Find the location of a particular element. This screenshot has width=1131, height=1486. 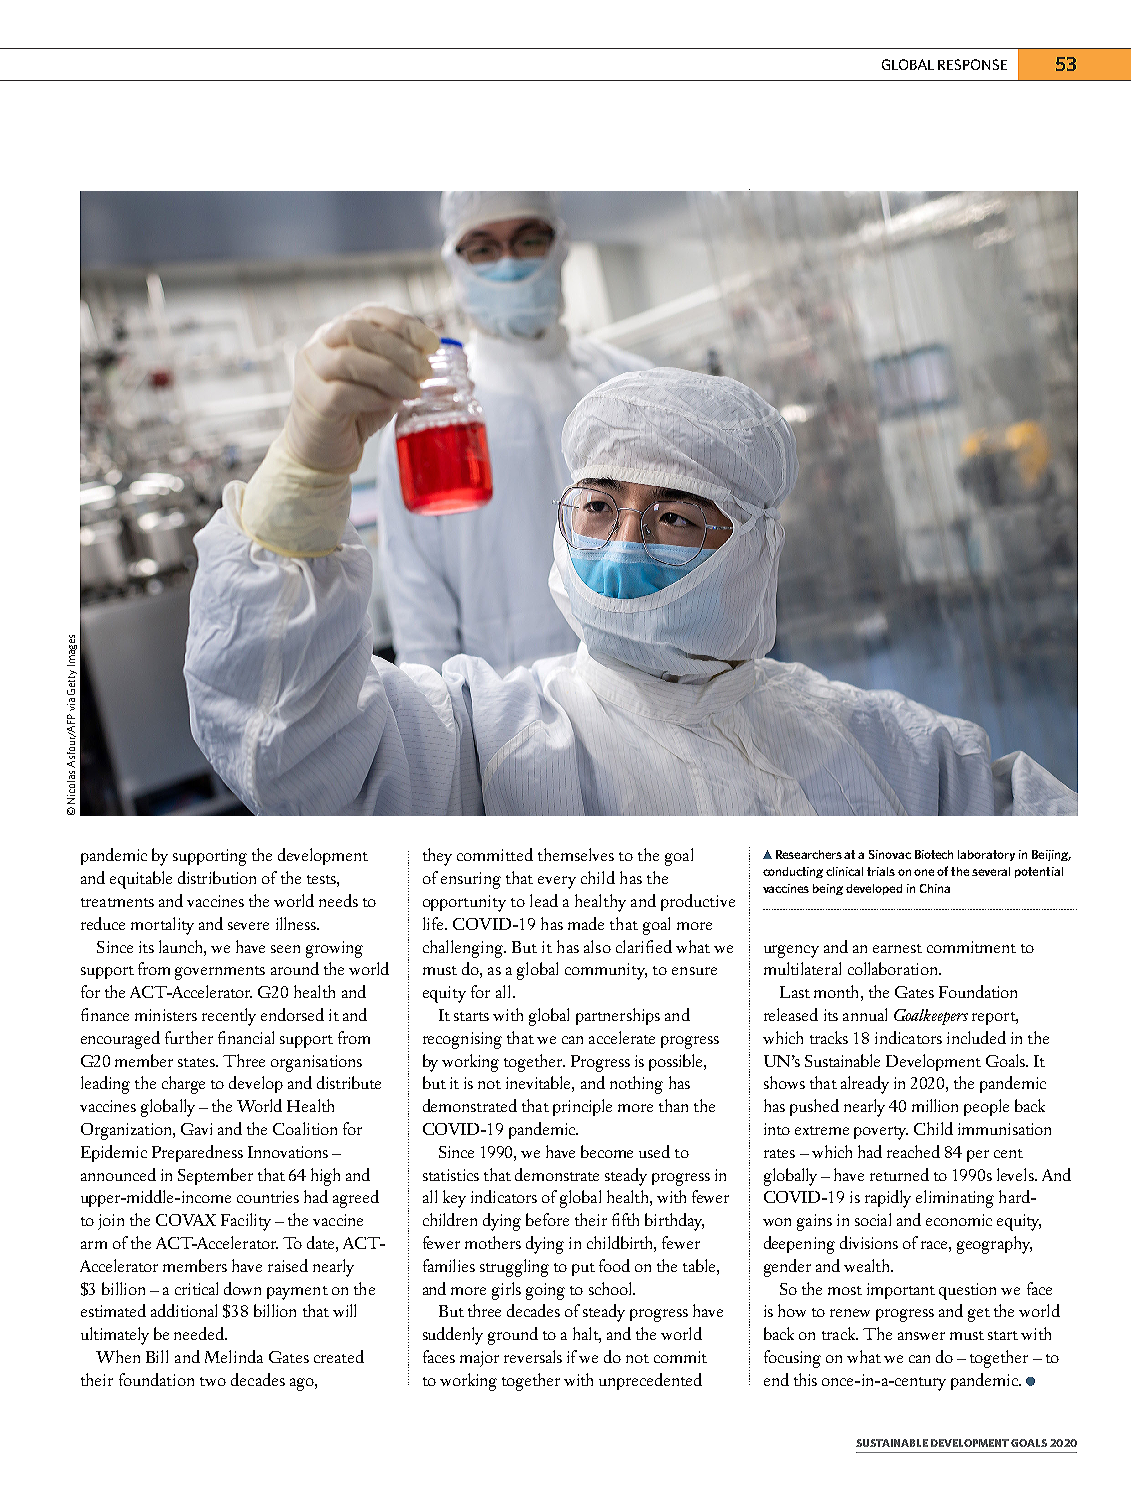

reversals is located at coordinates (533, 1356).
